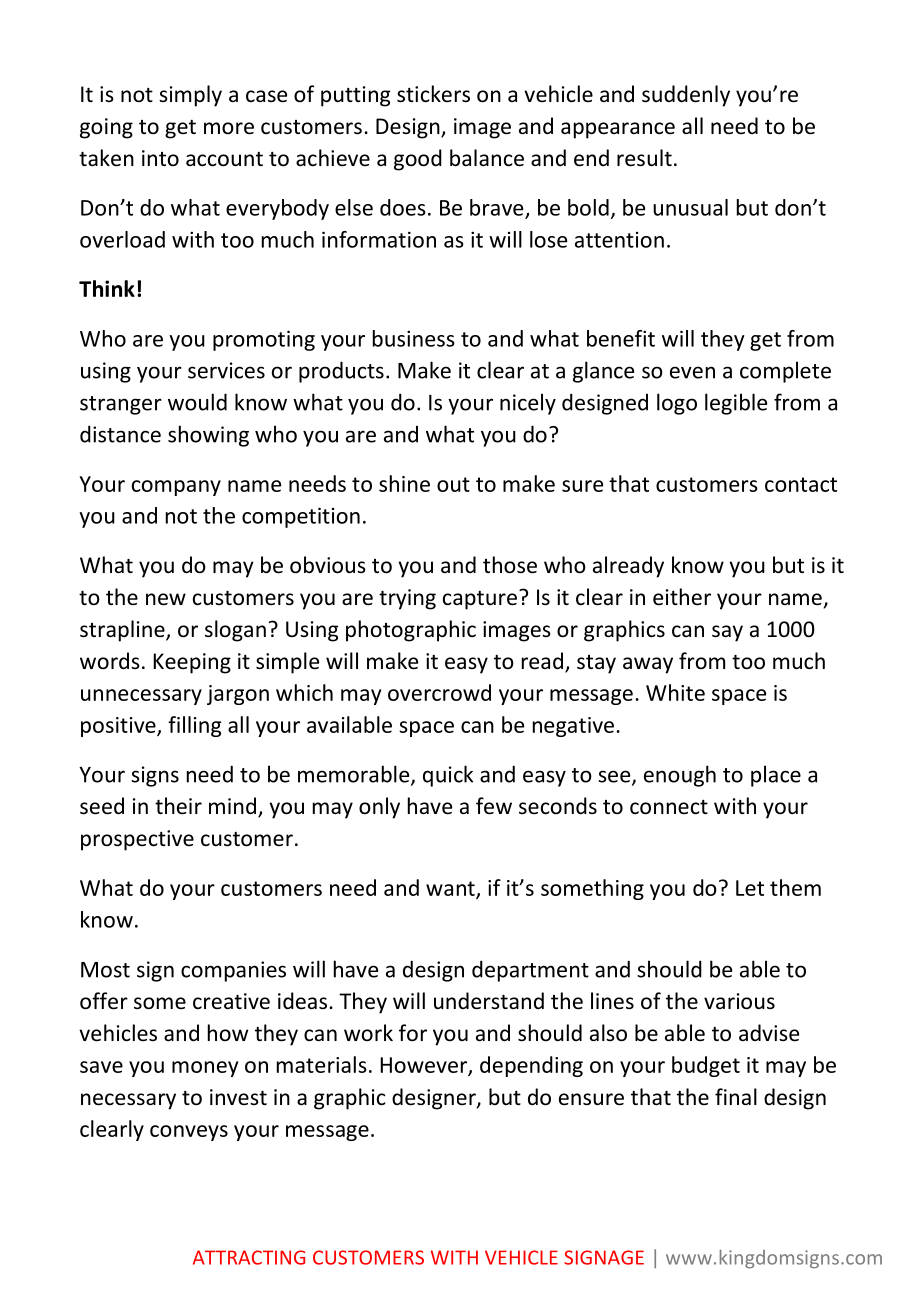  I want to click on out, so click(453, 484).
